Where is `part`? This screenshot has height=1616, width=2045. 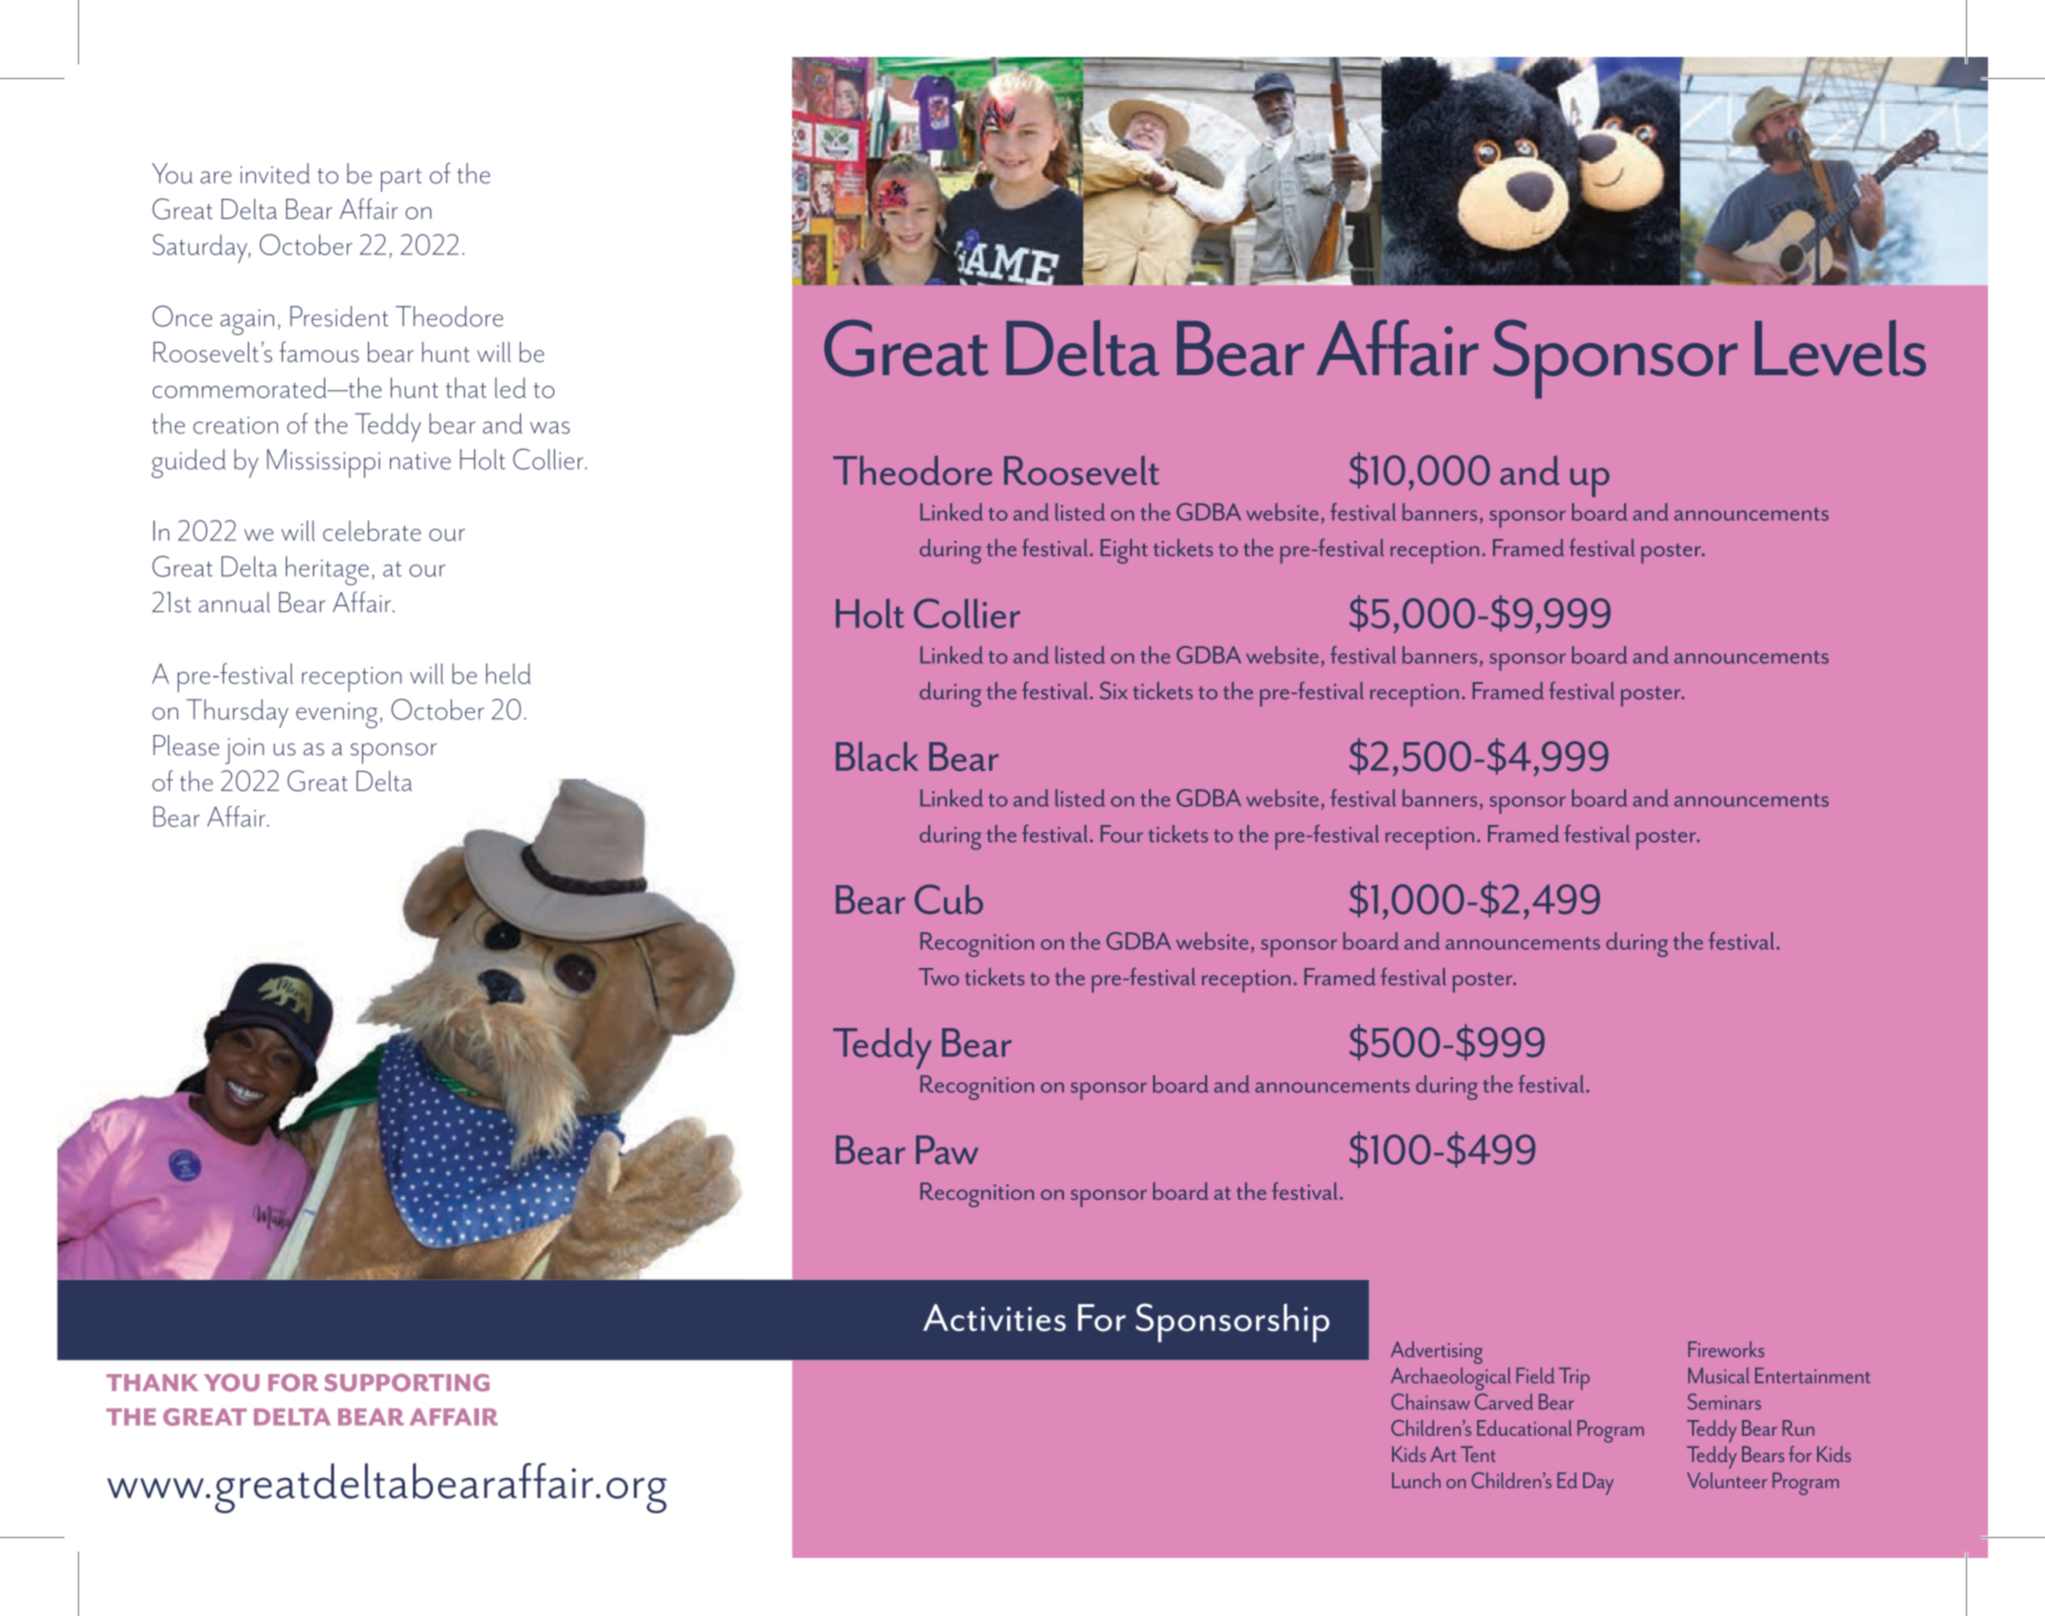
part is located at coordinates (401, 180).
